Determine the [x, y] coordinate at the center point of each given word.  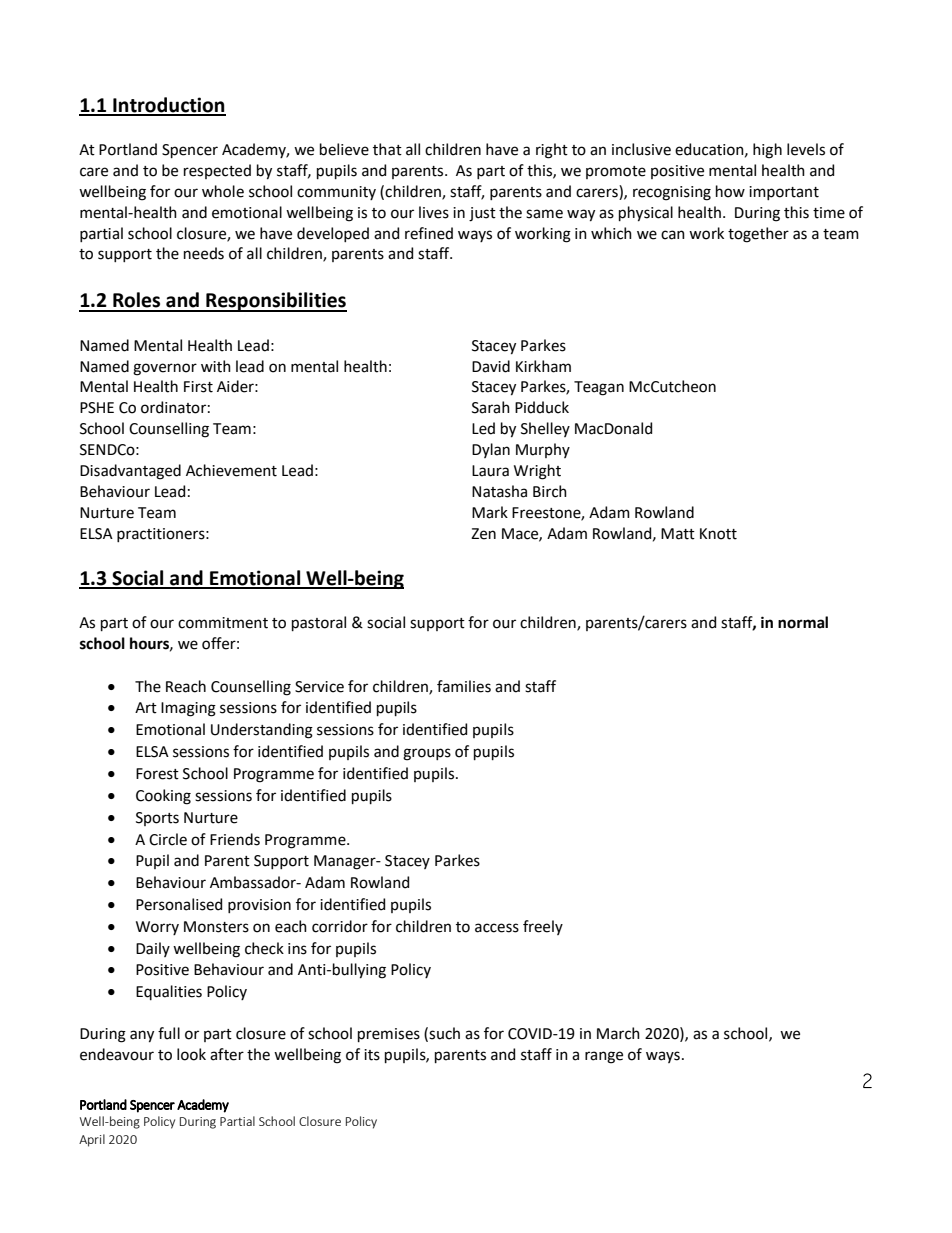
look [191, 1054]
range [604, 1057]
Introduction [168, 106]
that [387, 149]
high [767, 151]
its [372, 1055]
